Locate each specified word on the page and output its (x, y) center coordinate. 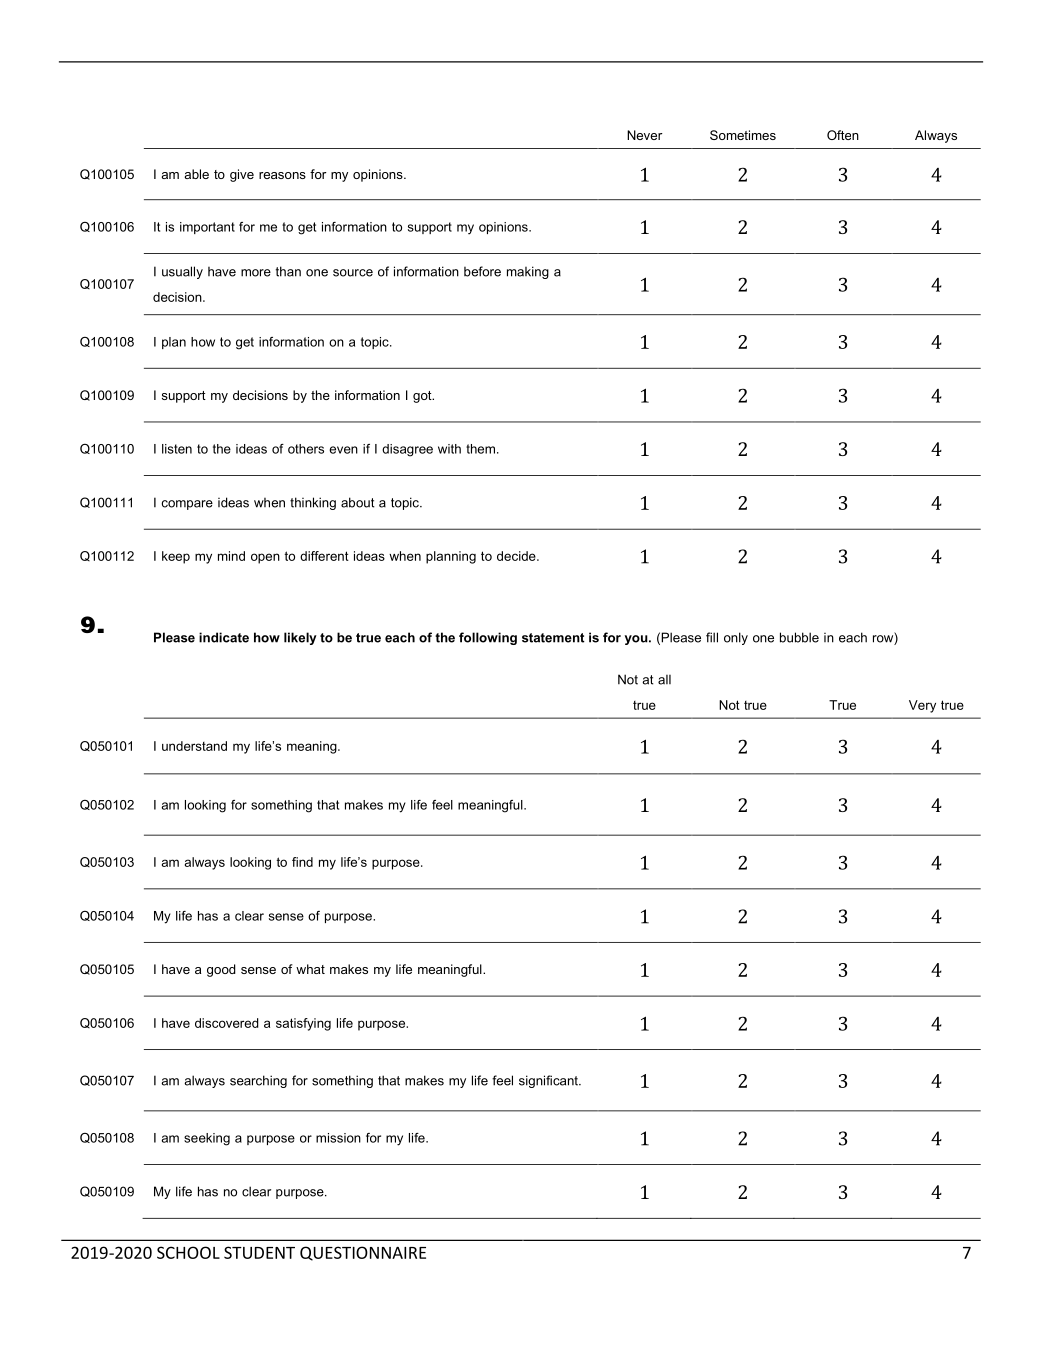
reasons (282, 175)
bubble (799, 637)
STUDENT (259, 1252)
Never (645, 135)
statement (553, 638)
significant (549, 1081)
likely (300, 638)
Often (843, 135)
